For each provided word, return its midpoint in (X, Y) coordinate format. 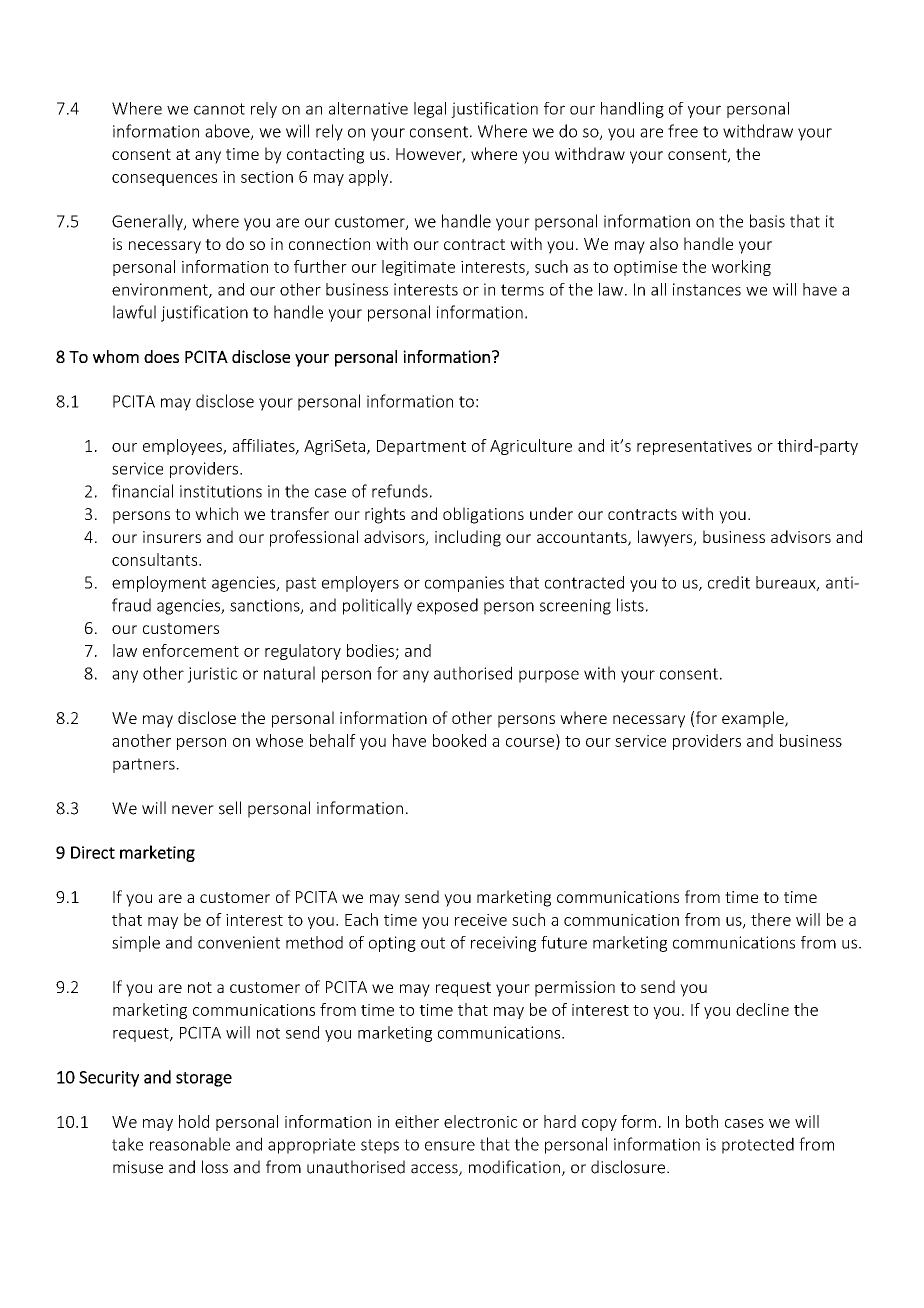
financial (142, 491)
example (754, 719)
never (193, 810)
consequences (164, 180)
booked (459, 740)
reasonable (190, 1144)
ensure (450, 1146)
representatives (694, 447)
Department (421, 447)
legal (430, 110)
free (683, 131)
